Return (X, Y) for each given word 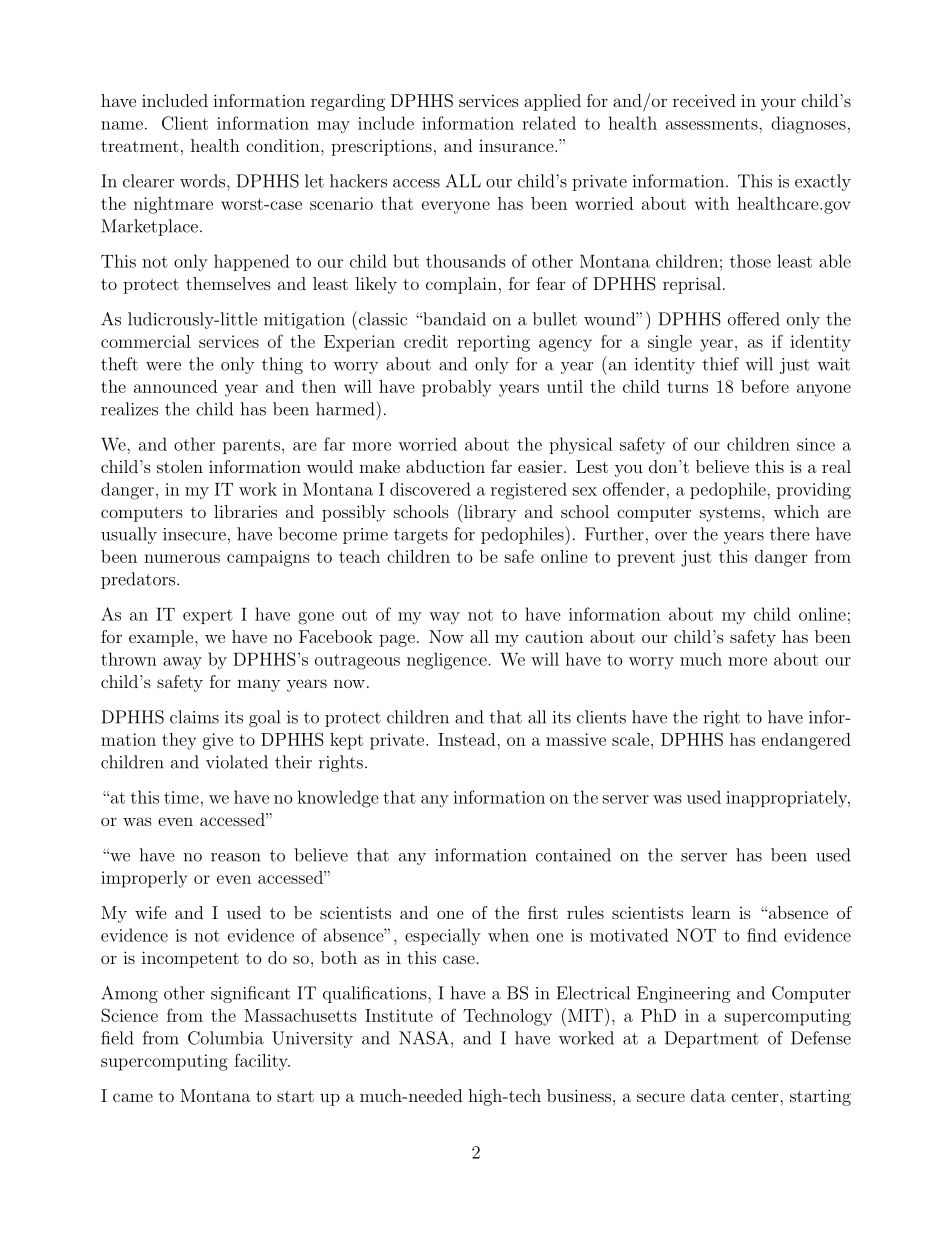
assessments (713, 124)
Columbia (226, 1038)
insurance (516, 146)
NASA (424, 1038)
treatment (140, 146)
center (756, 1096)
